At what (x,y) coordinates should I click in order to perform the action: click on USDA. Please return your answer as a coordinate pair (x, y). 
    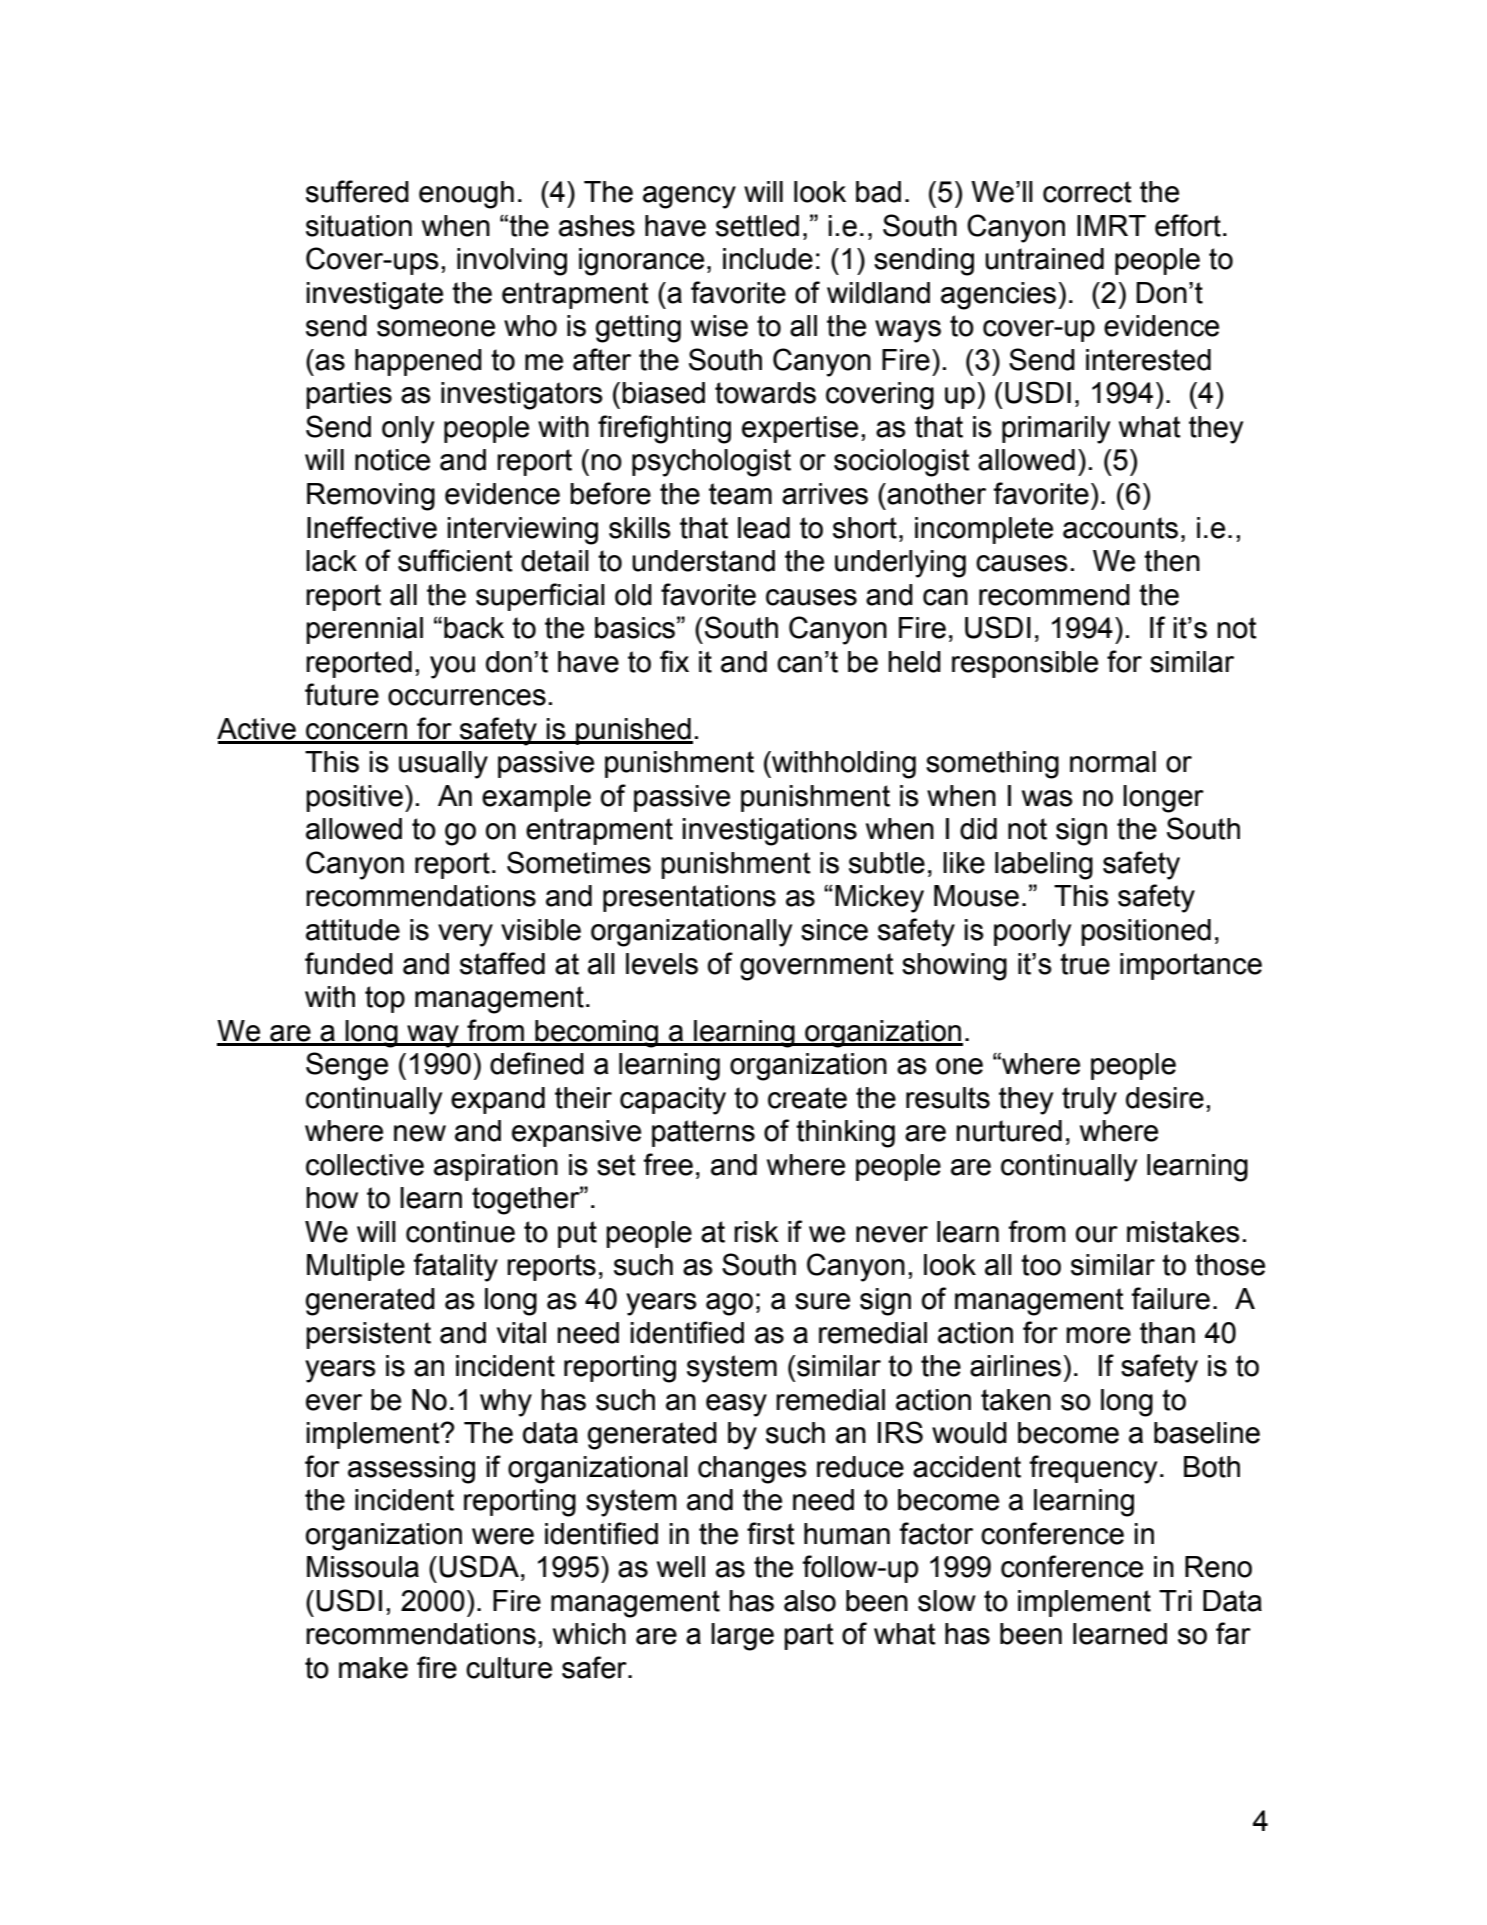
    Looking at the image, I should click on (479, 1566).
